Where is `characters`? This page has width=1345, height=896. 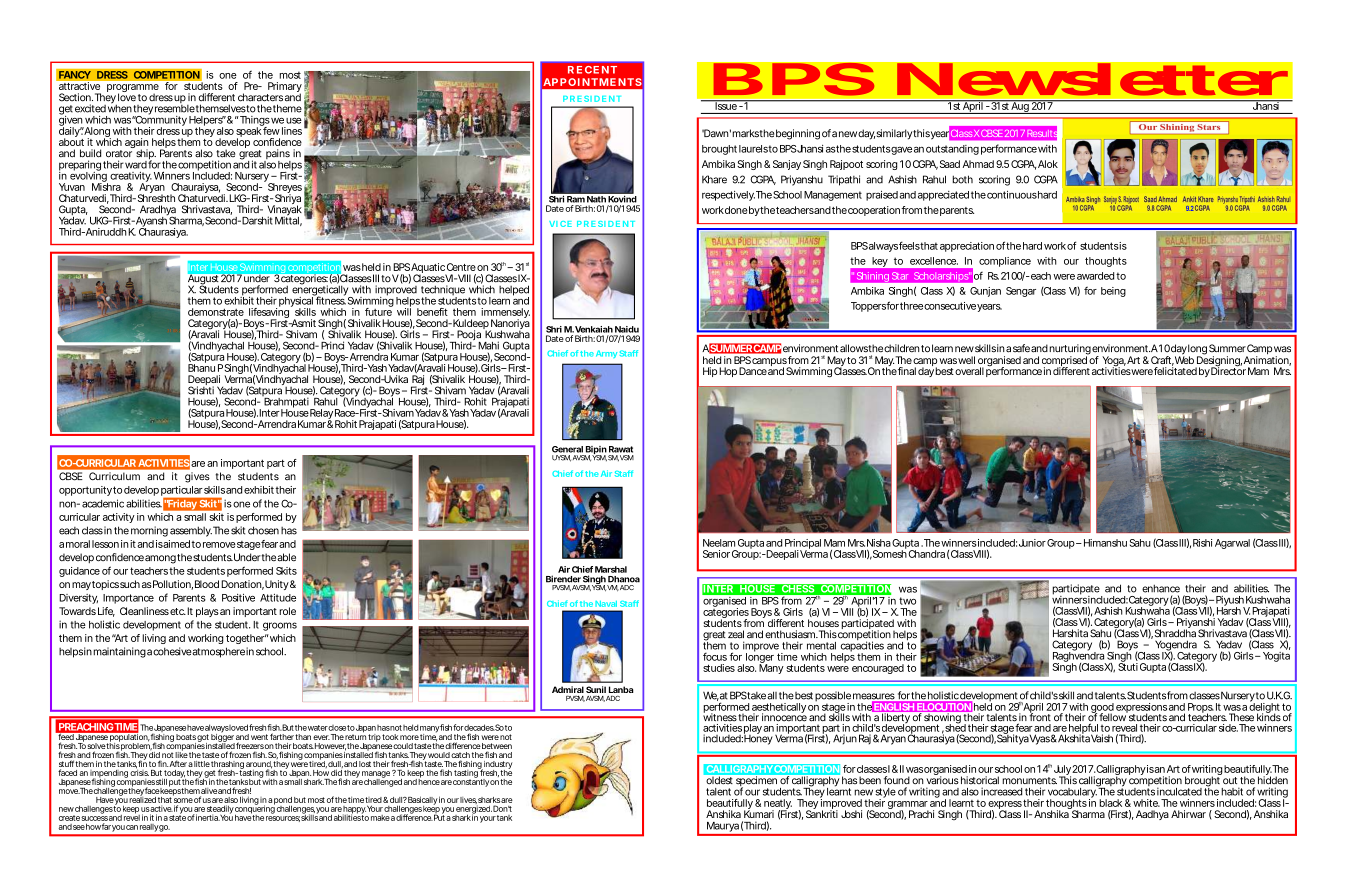
characters is located at coordinates (260, 97).
